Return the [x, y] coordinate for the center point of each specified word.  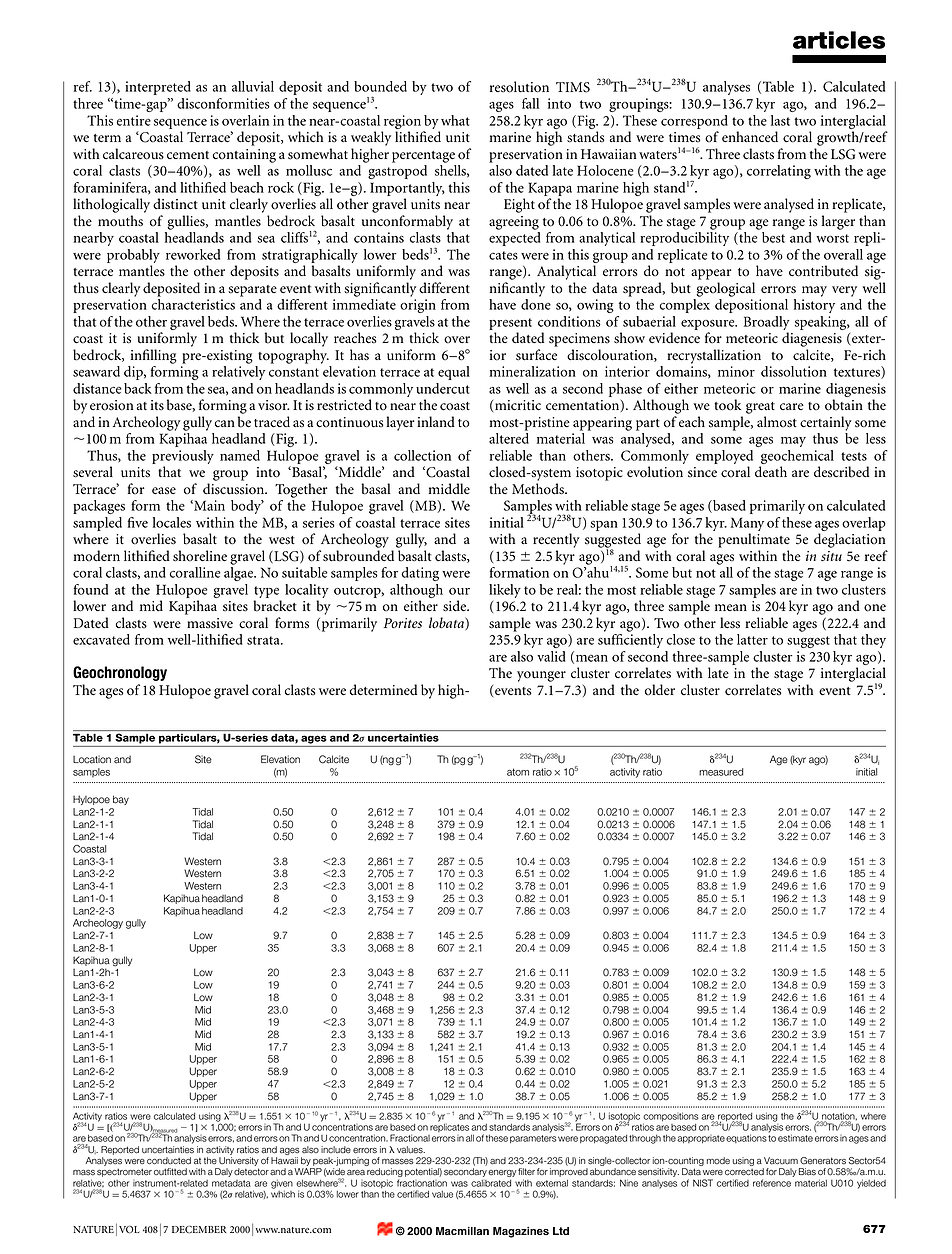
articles [839, 40]
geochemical [796, 458]
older [660, 689]
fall [530, 103]
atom [518, 772]
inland [436, 421]
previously [183, 458]
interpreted [158, 88]
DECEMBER [199, 1229]
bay [121, 800]
